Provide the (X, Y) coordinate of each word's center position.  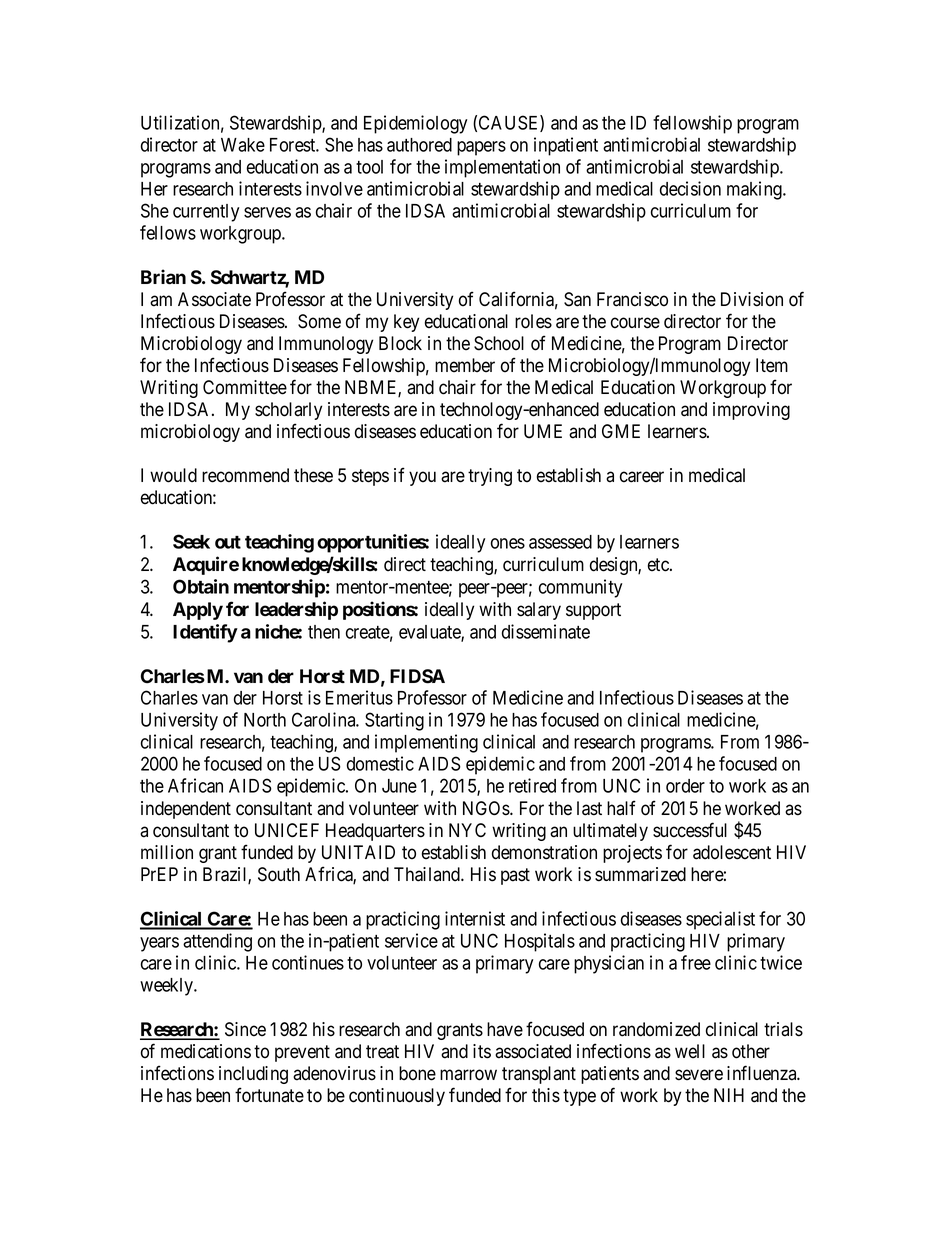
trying (490, 477)
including (253, 1075)
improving (751, 411)
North (265, 720)
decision (690, 188)
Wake (243, 145)
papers (481, 148)
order (685, 786)
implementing (426, 743)
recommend (245, 475)
